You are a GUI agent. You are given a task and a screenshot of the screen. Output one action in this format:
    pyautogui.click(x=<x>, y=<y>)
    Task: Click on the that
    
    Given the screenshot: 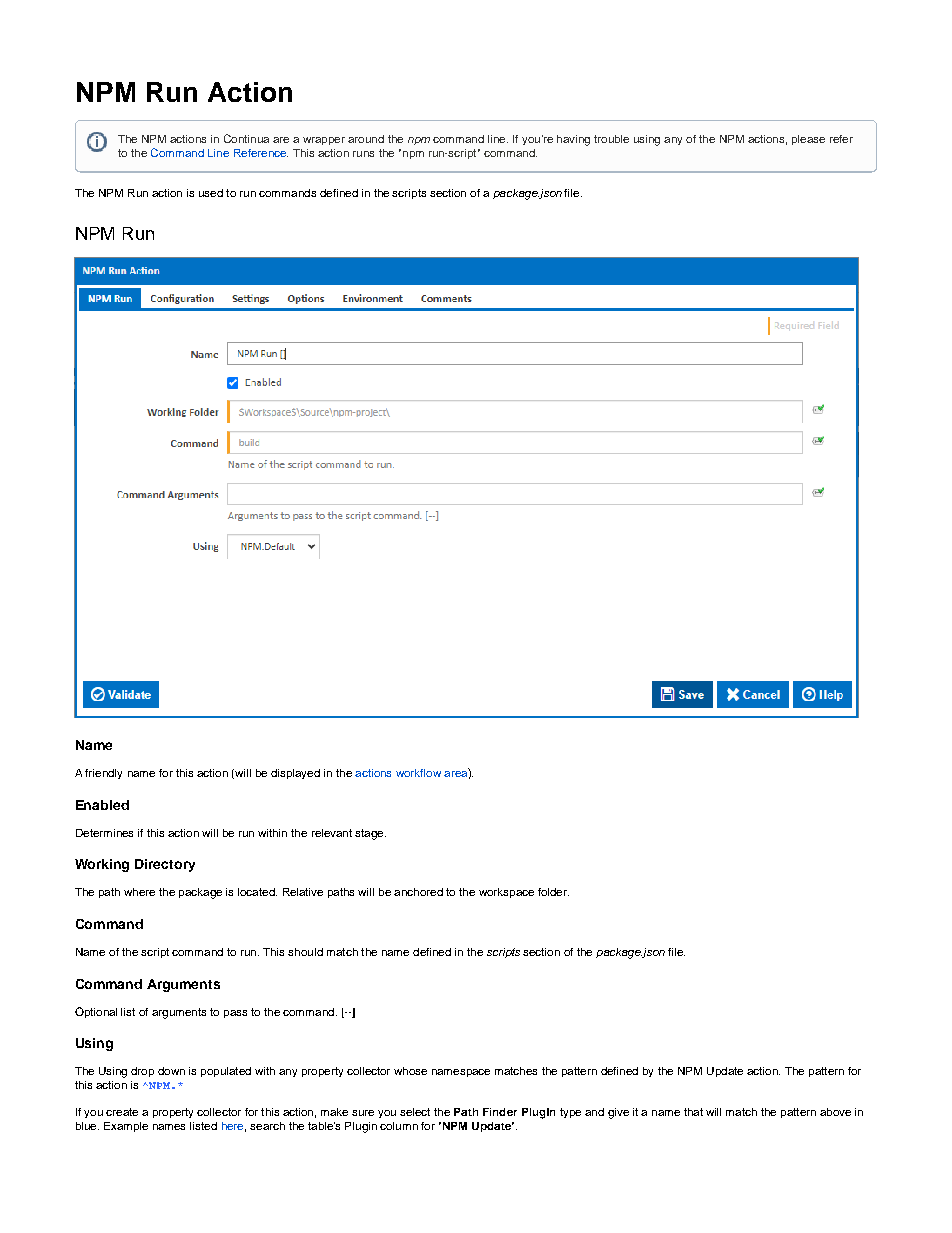 What is the action you would take?
    pyautogui.click(x=693, y=1112)
